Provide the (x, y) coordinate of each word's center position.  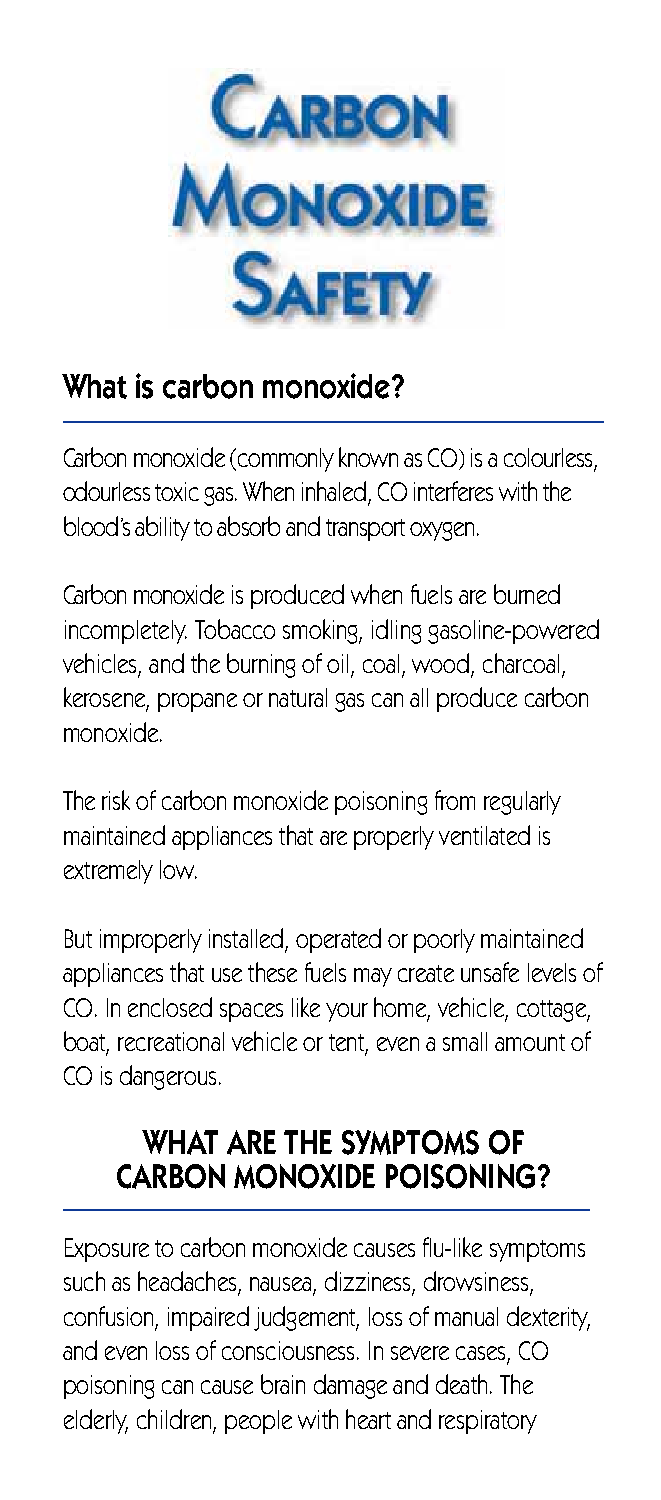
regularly (522, 803)
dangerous (168, 1077)
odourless (106, 491)
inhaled (334, 491)
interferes (453, 491)
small (465, 1041)
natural (298, 697)
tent (347, 1044)
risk (116, 800)
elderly (96, 1421)
